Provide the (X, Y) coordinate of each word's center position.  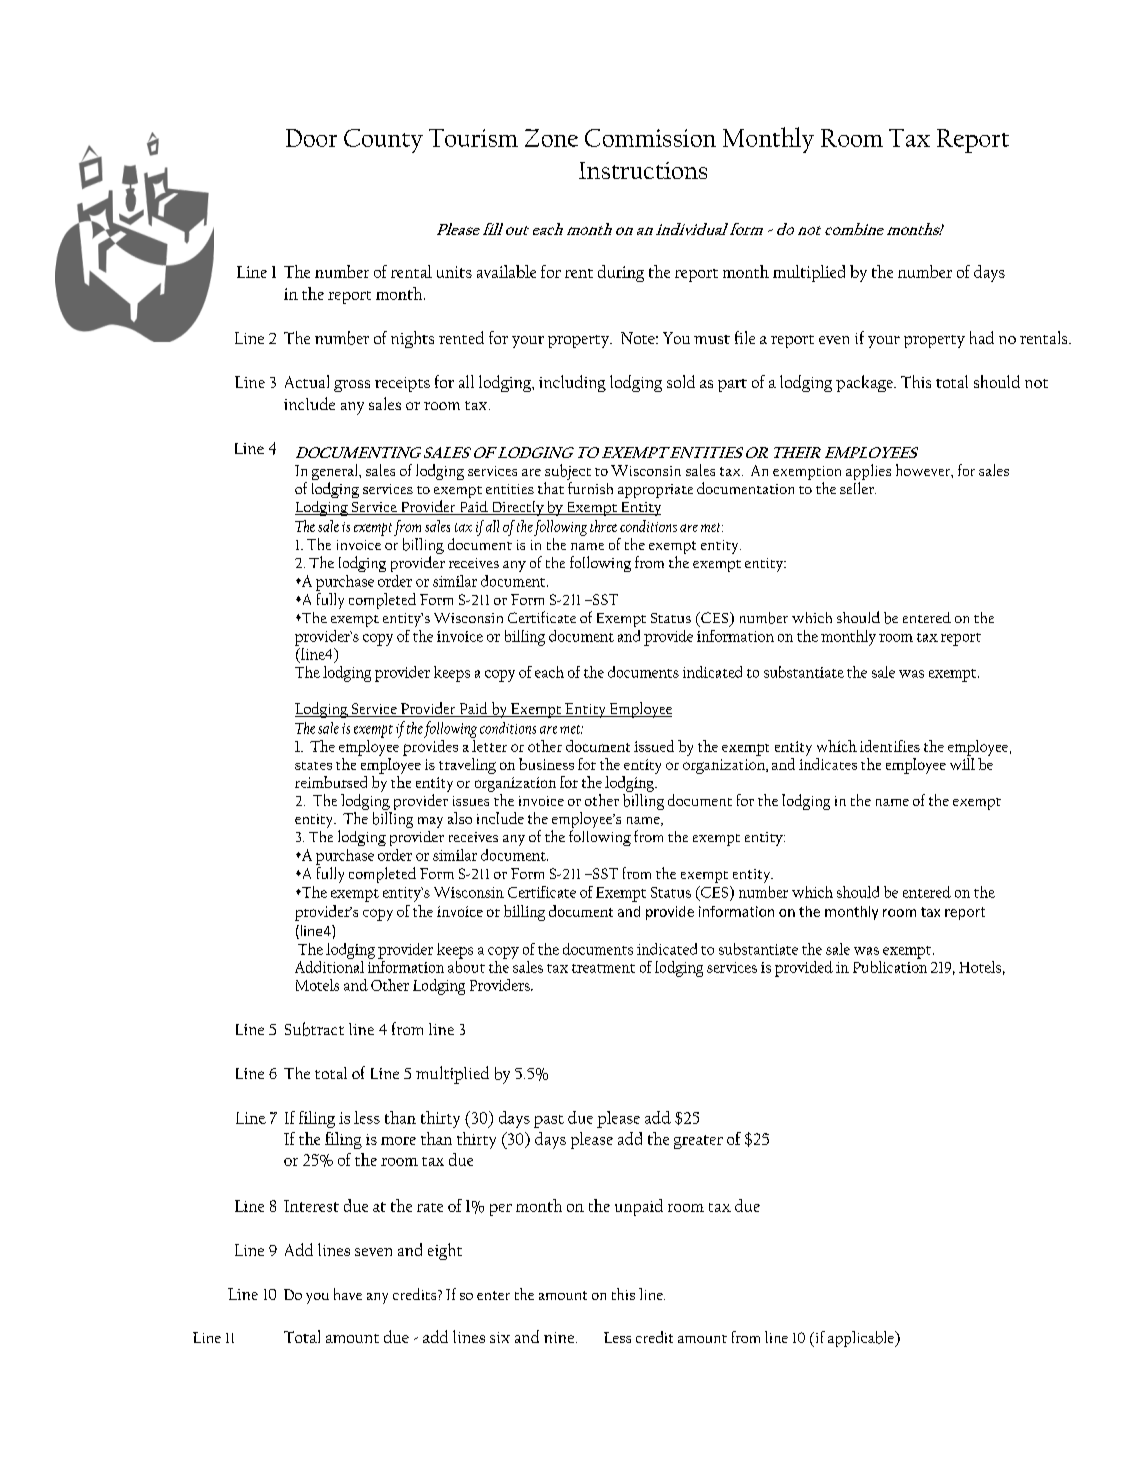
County (383, 141)
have (348, 1294)
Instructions (643, 170)
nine (560, 1337)
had (982, 337)
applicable (862, 1339)
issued (654, 746)
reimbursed (331, 782)
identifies (890, 746)
